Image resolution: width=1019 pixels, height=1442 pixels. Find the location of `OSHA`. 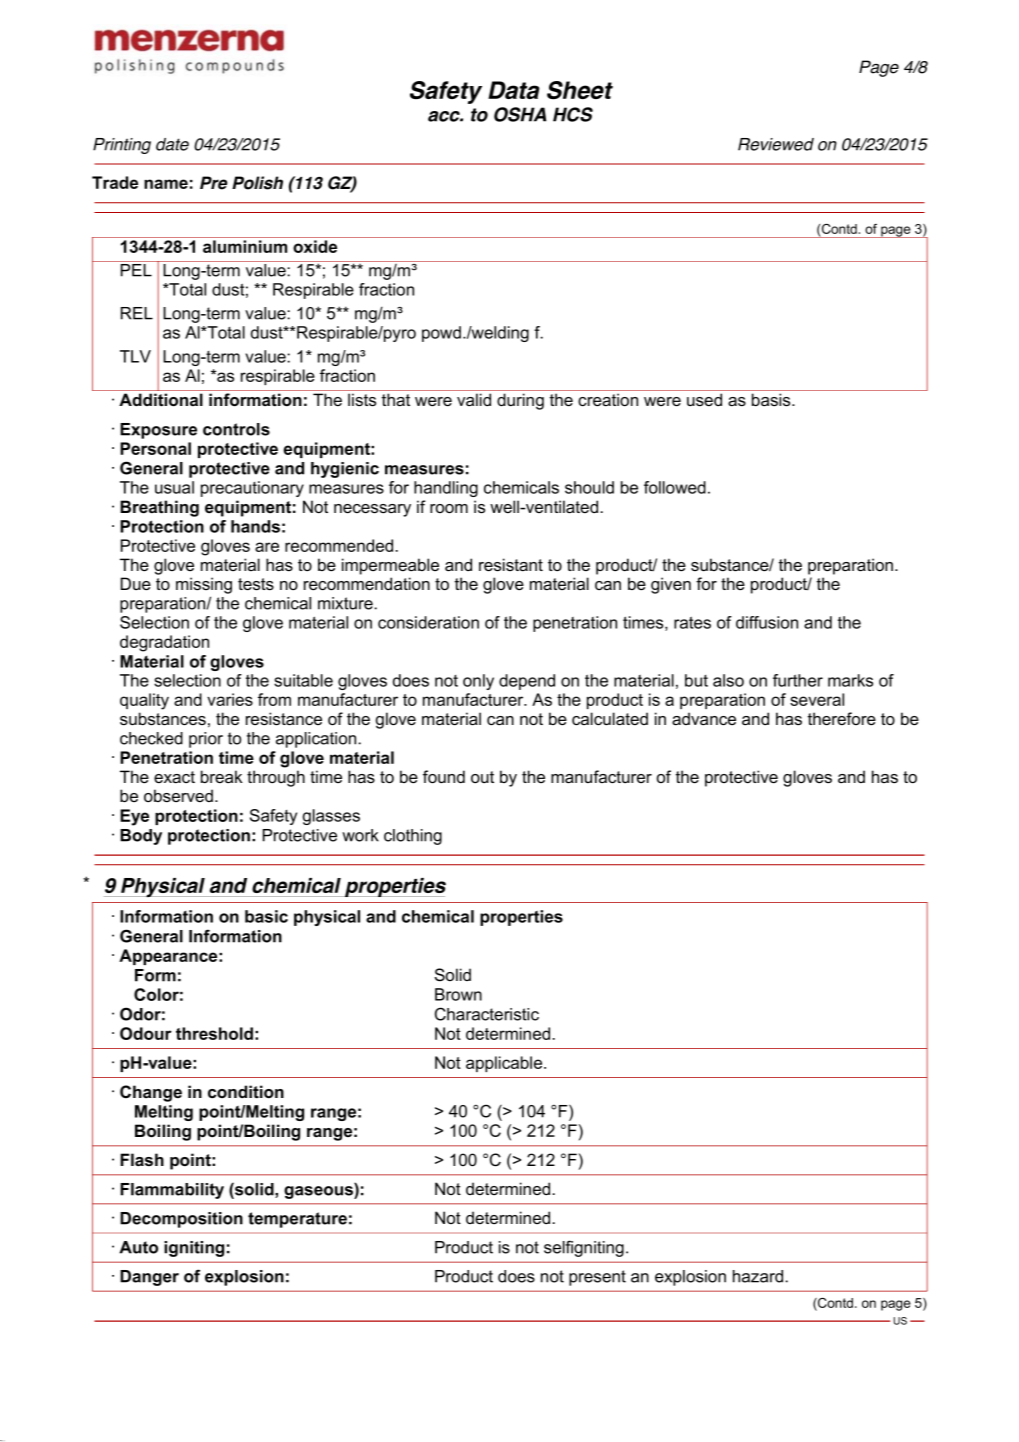

OSHA is located at coordinates (520, 114).
